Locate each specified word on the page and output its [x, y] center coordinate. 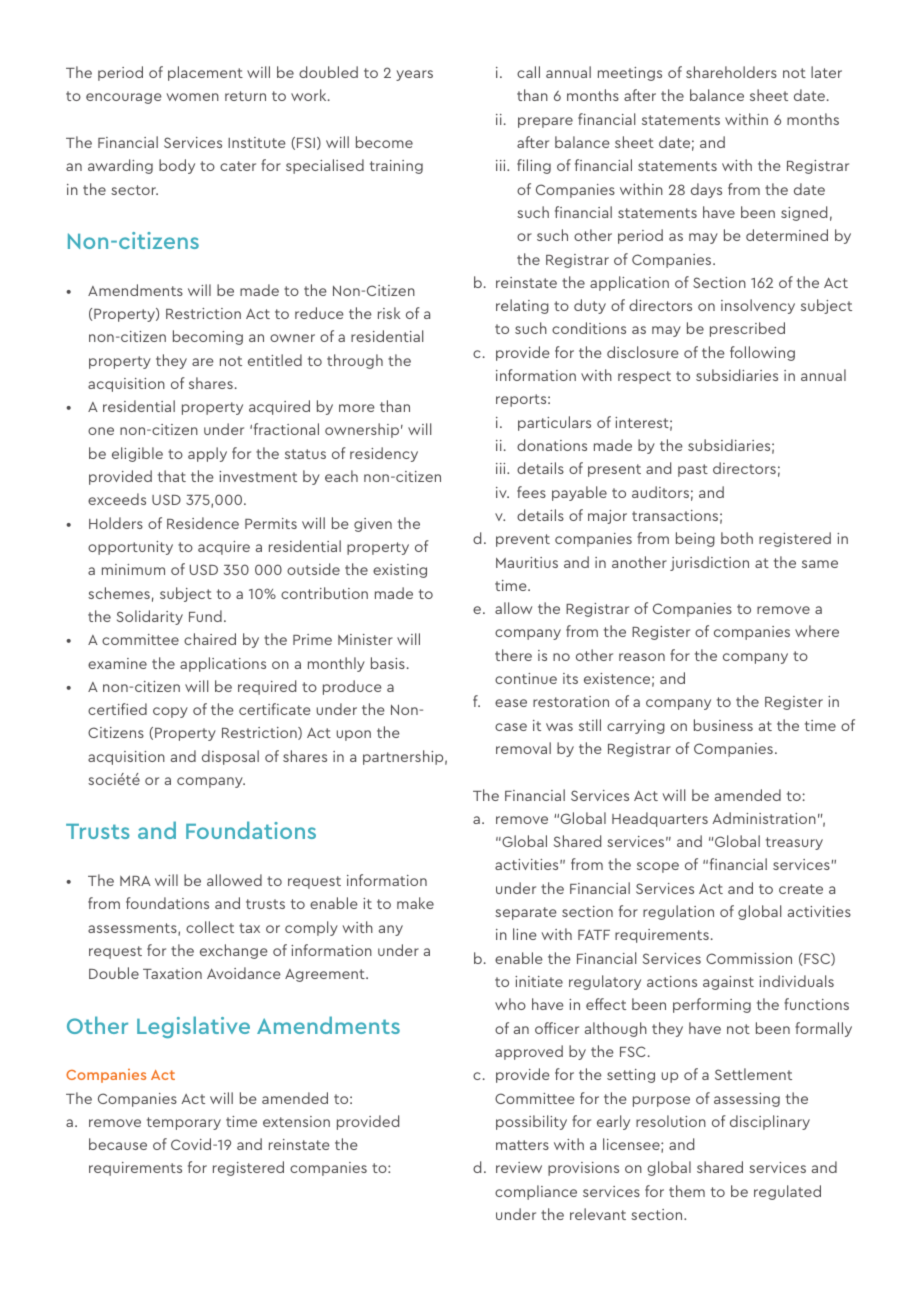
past [693, 470]
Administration [764, 818]
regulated [787, 1192]
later [826, 72]
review [519, 1167]
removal [523, 748]
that [172, 476]
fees [531, 492]
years [414, 75]
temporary [184, 1123]
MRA [135, 881]
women [192, 97]
